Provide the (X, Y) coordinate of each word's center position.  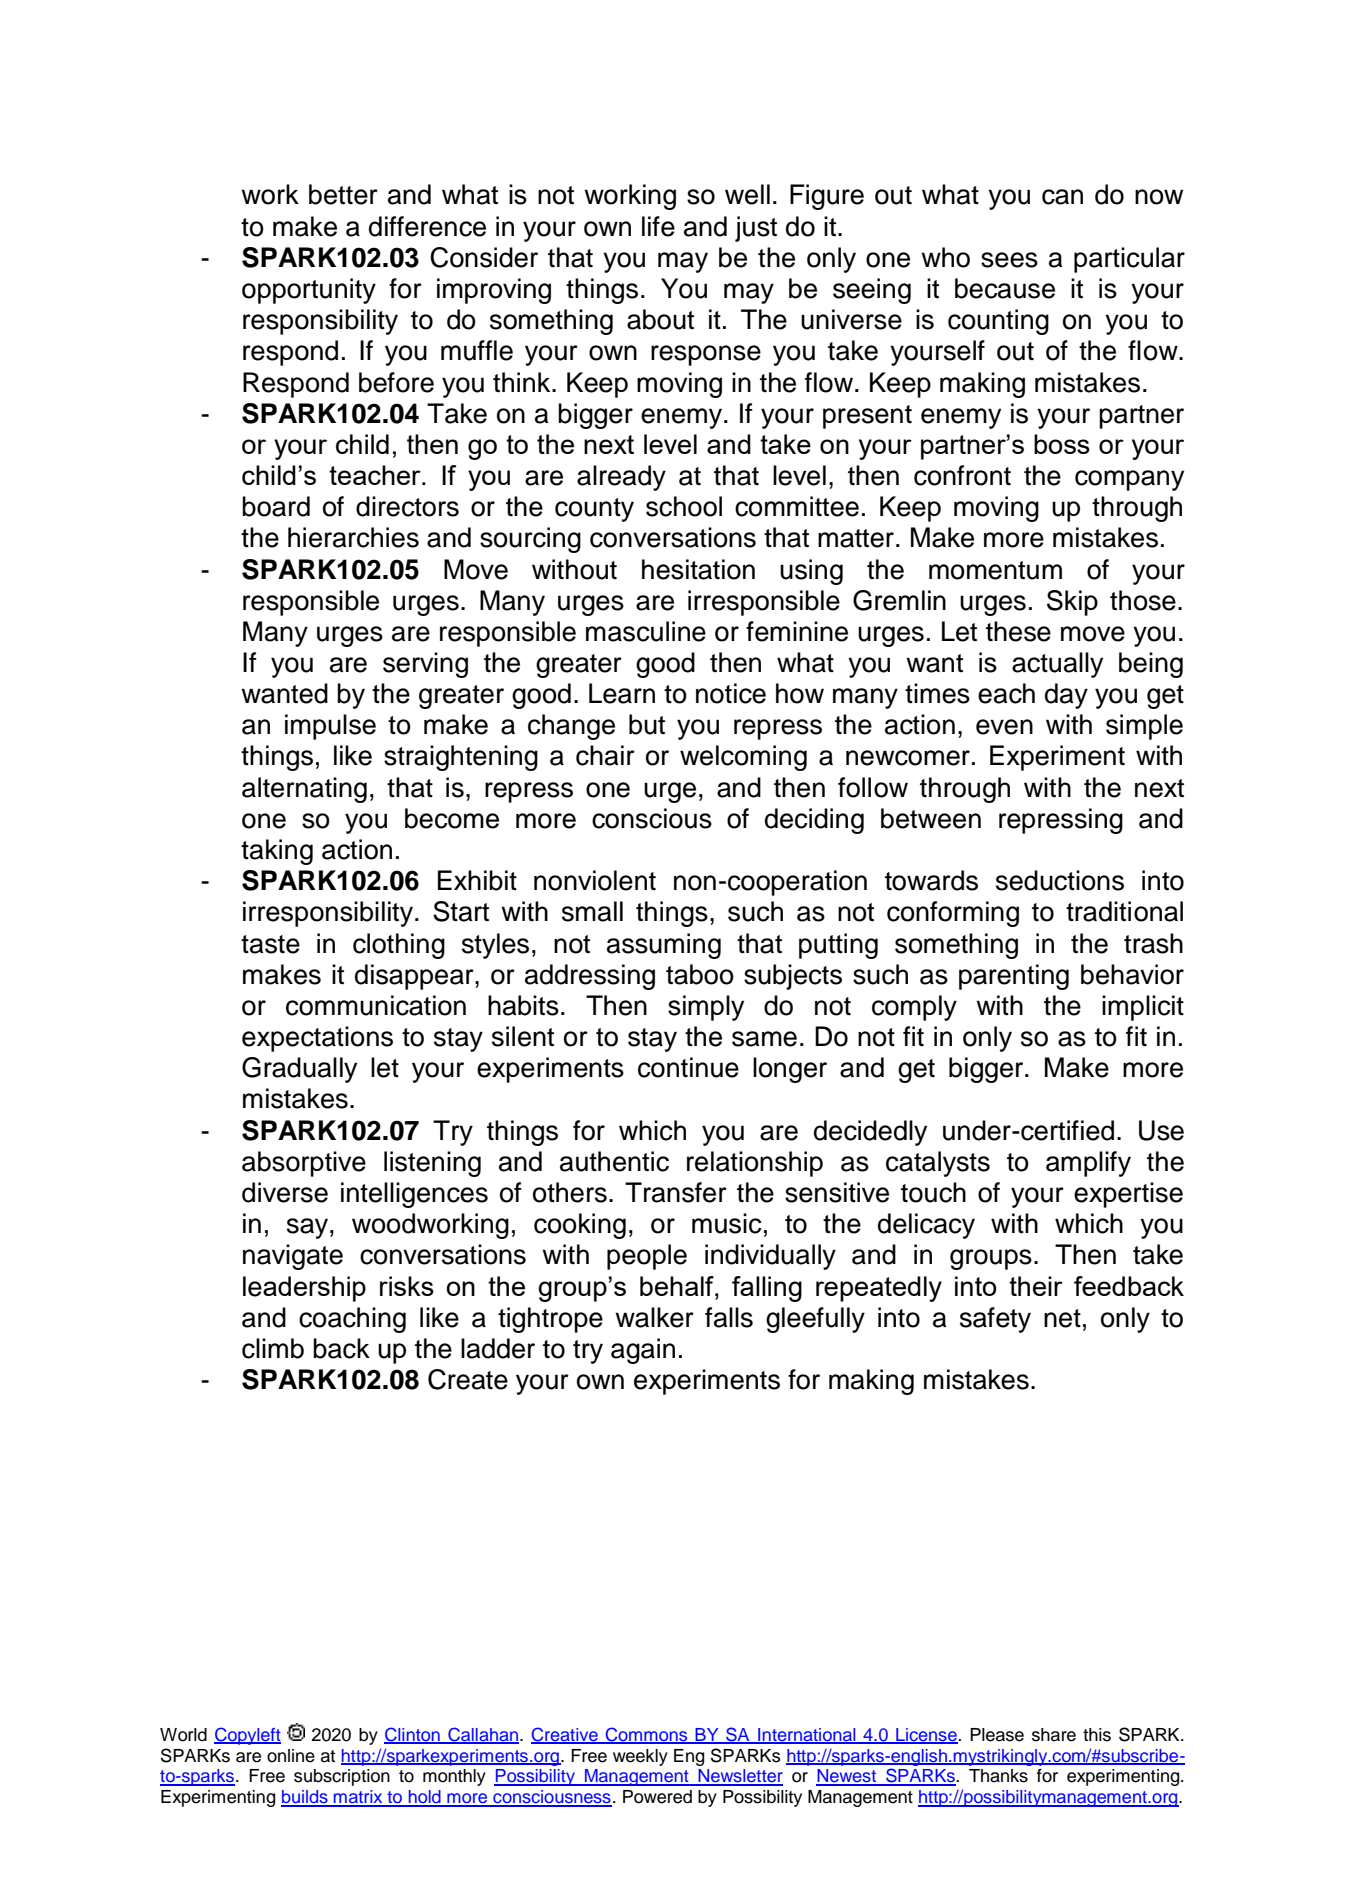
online (291, 1756)
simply (706, 1008)
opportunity (309, 291)
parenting (1014, 977)
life (658, 226)
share (1054, 1735)
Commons (647, 1735)
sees (1009, 260)
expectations (317, 1039)
